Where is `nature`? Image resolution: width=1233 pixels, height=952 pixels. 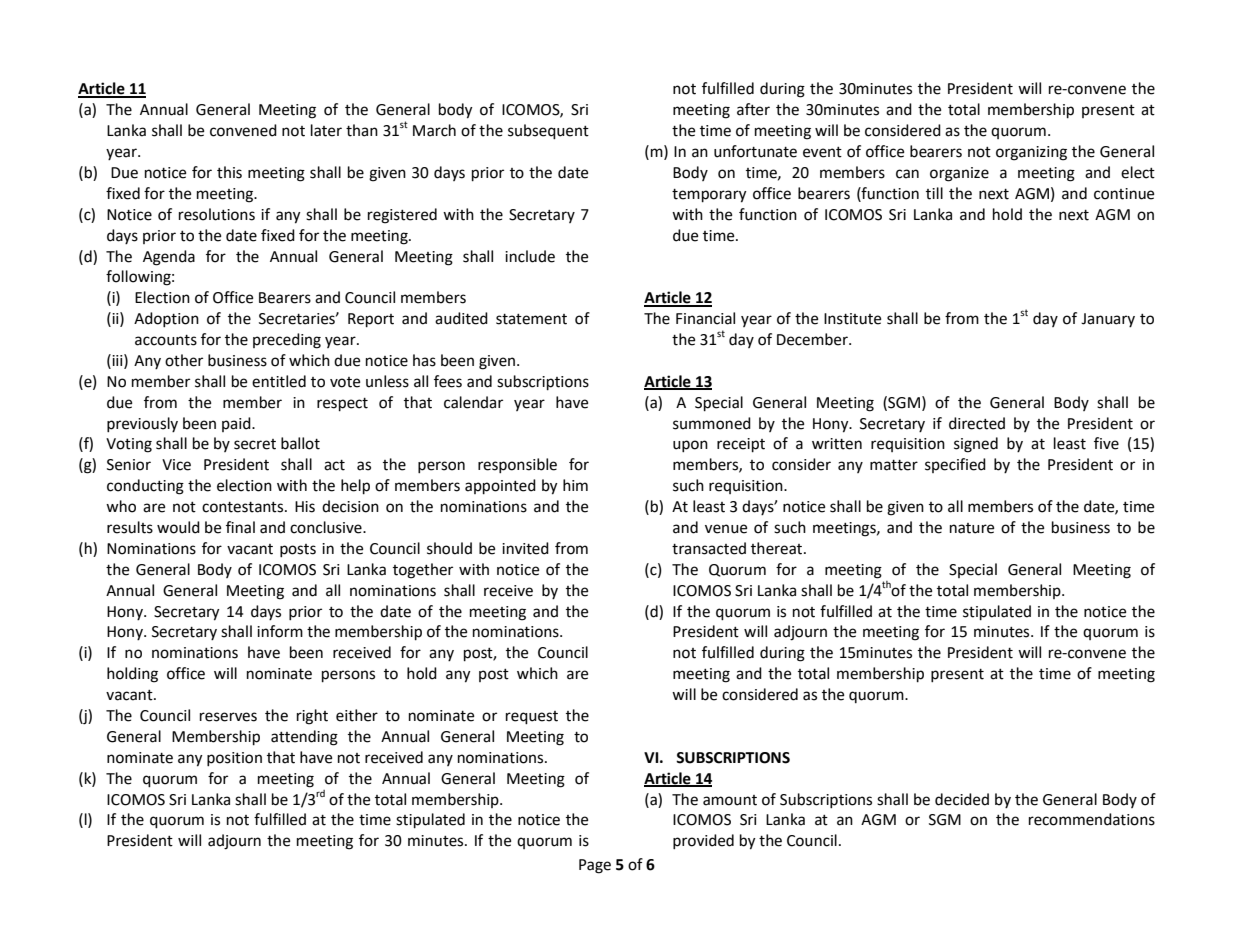
nature is located at coordinates (972, 528).
